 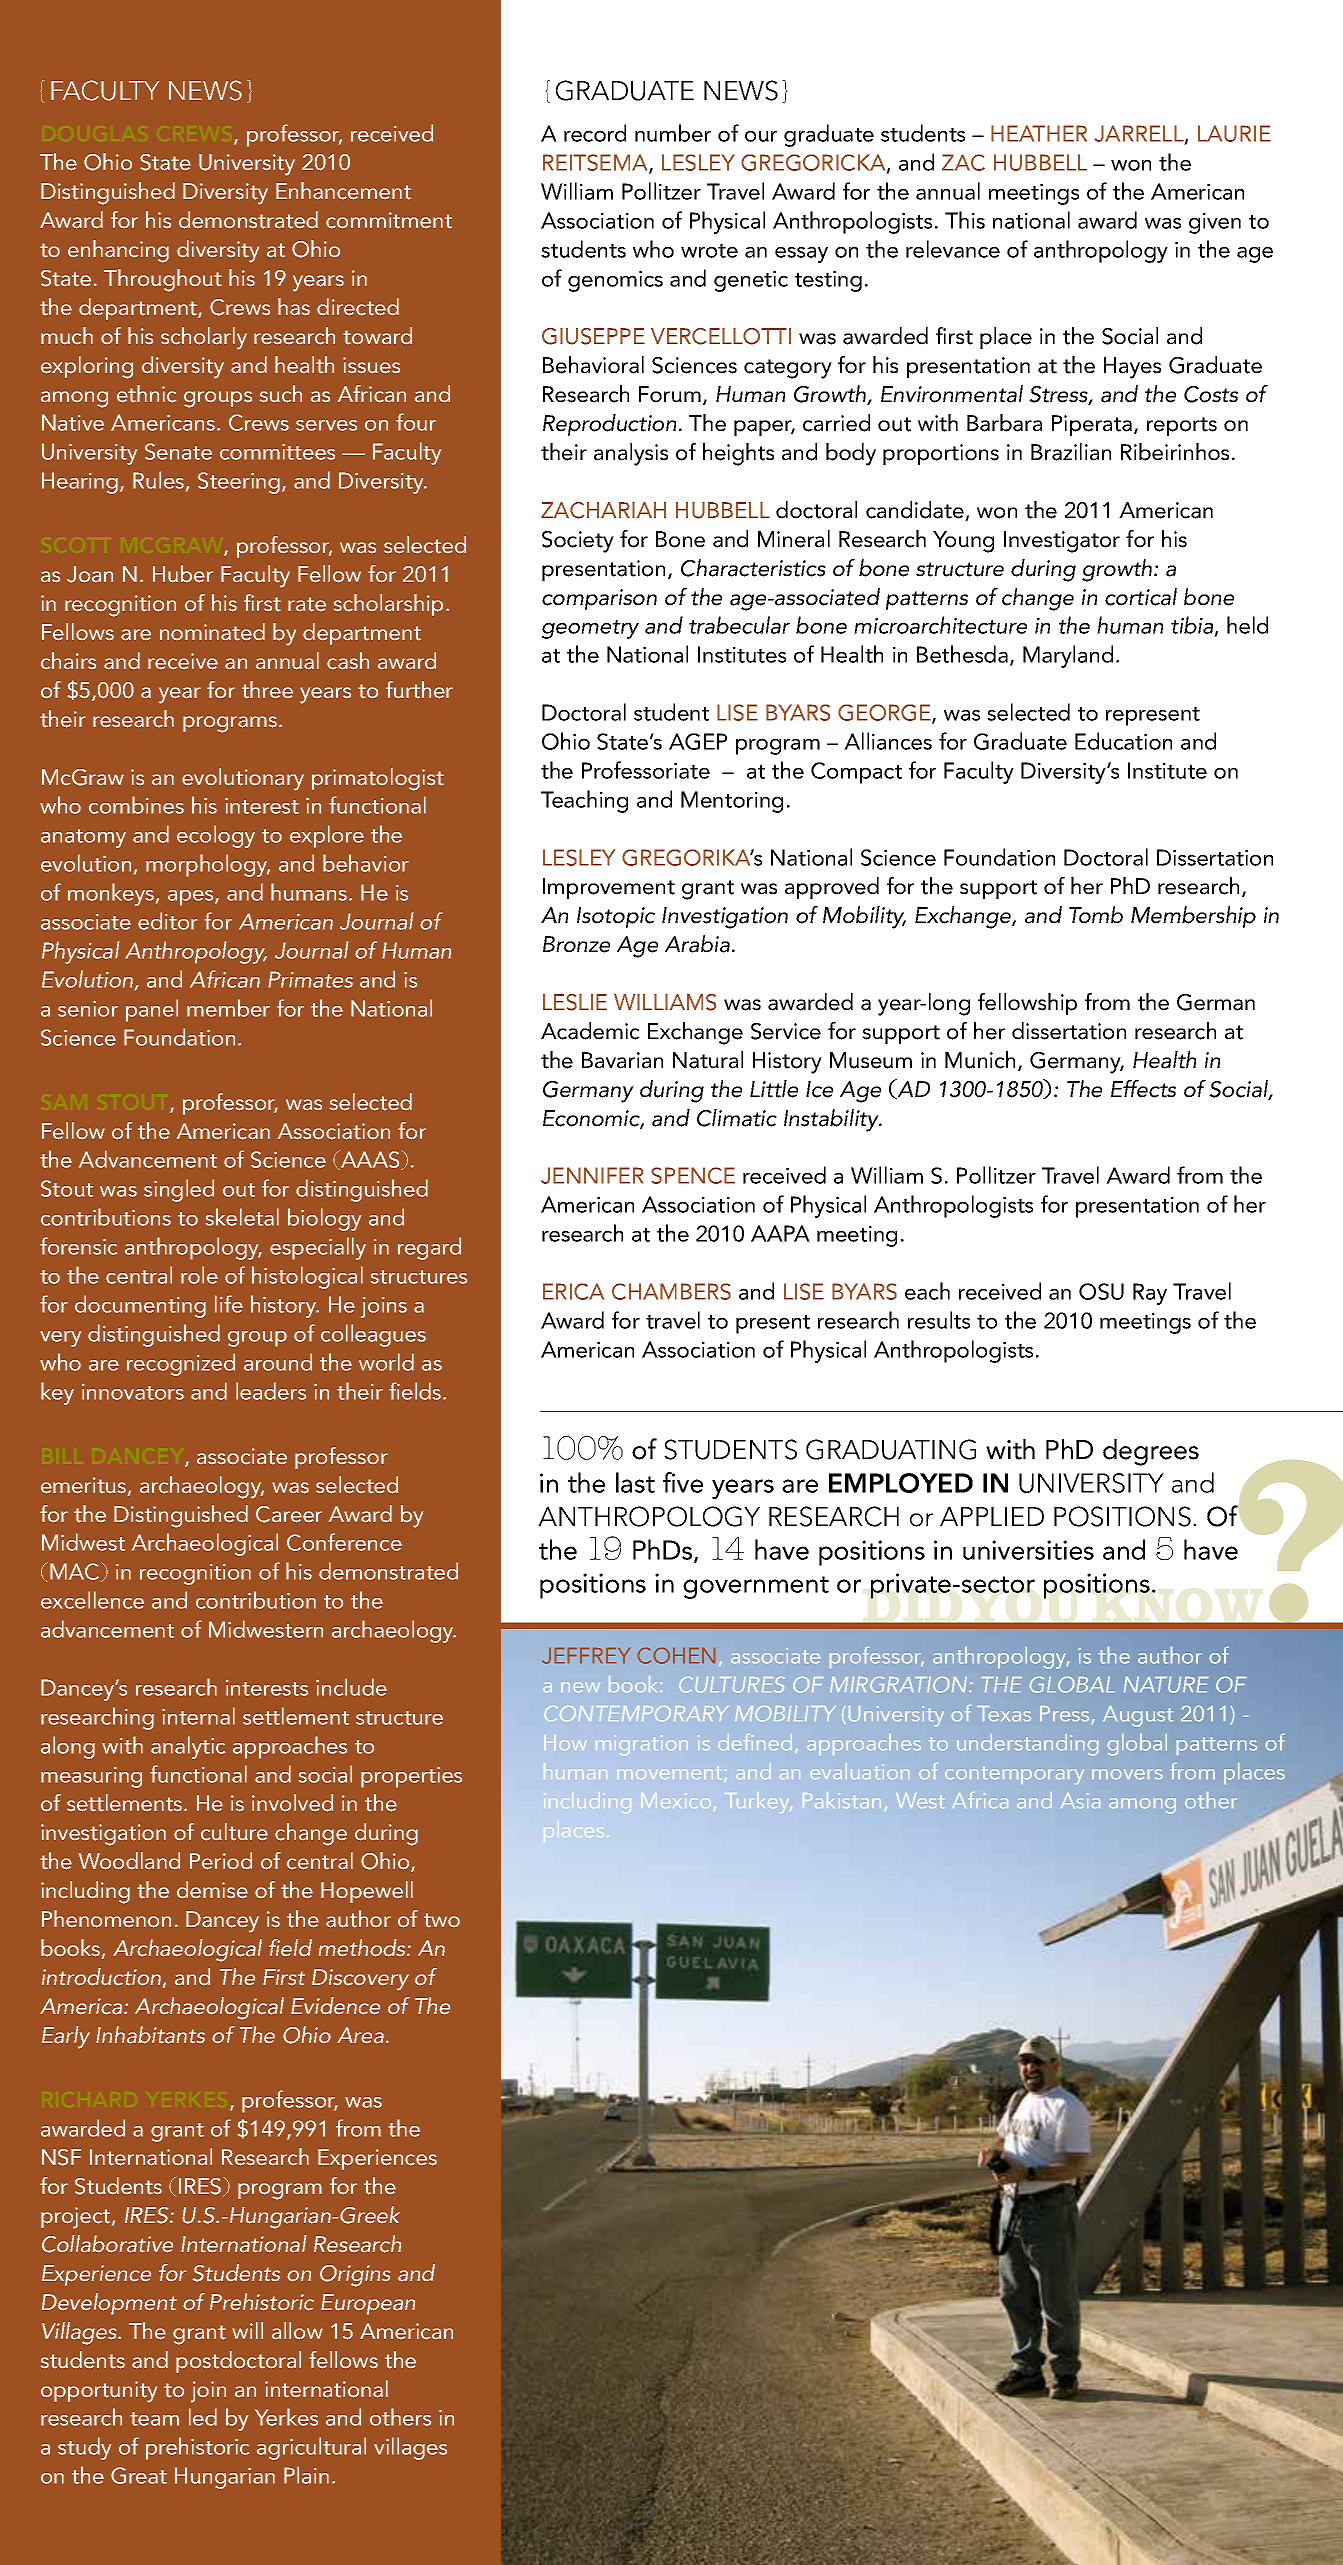 I want to click on movers, so click(x=1127, y=1774).
